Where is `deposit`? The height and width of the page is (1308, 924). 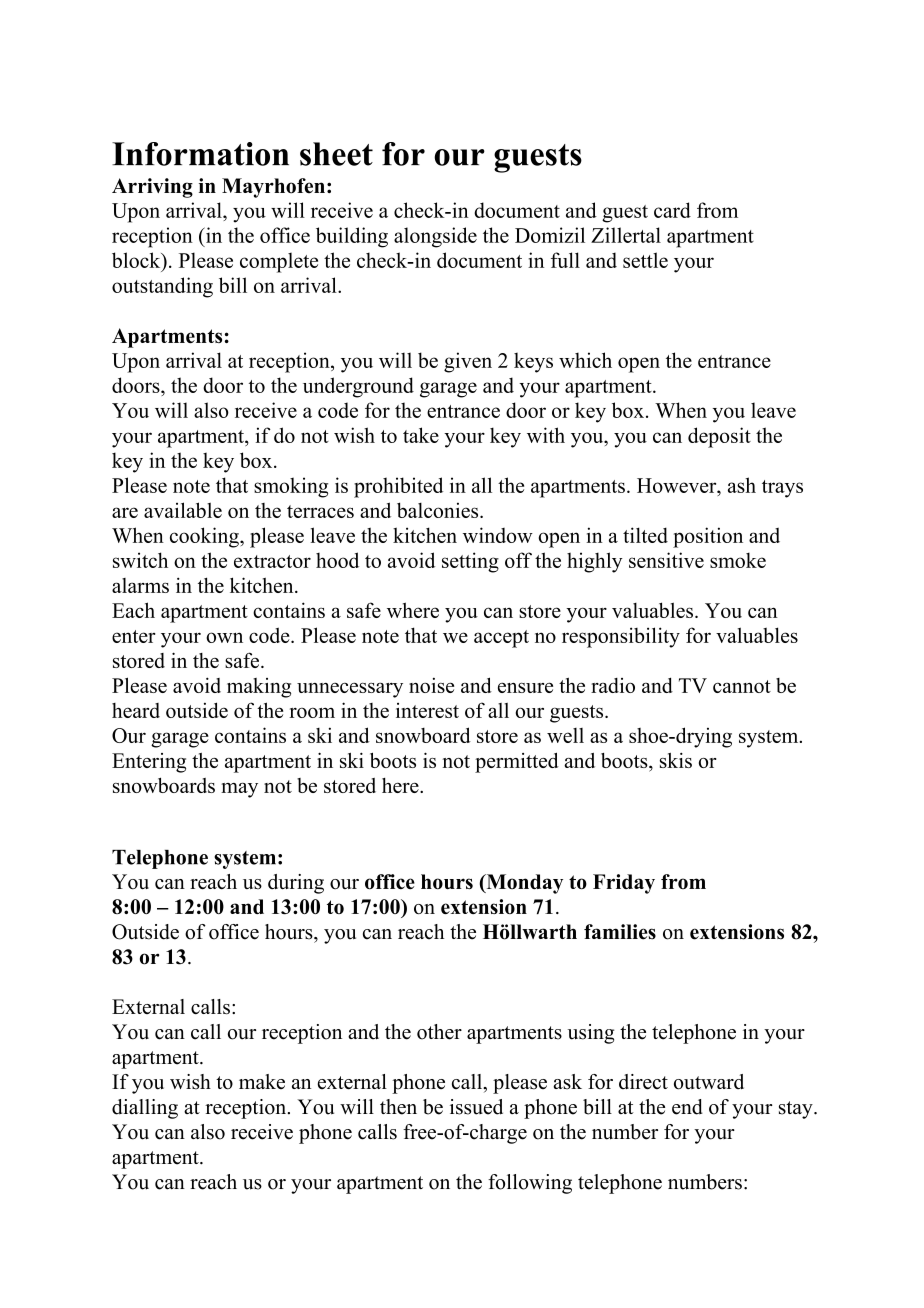
deposit is located at coordinates (719, 437).
